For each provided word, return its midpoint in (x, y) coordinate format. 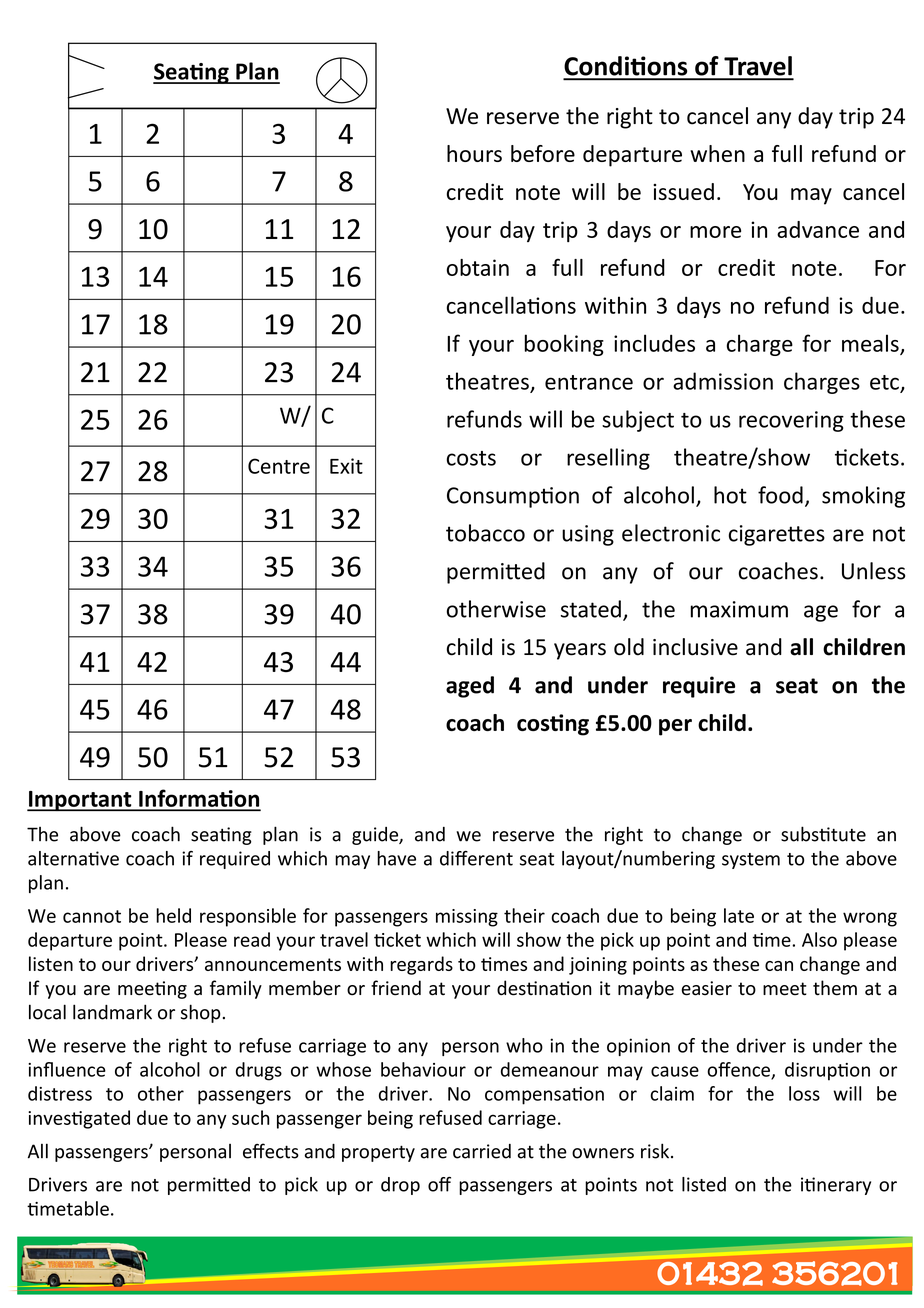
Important (80, 801)
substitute (823, 834)
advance (818, 229)
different (476, 858)
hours (474, 153)
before (543, 153)
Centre (279, 466)
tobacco (485, 533)
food (780, 495)
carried (482, 1151)
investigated (79, 1119)
